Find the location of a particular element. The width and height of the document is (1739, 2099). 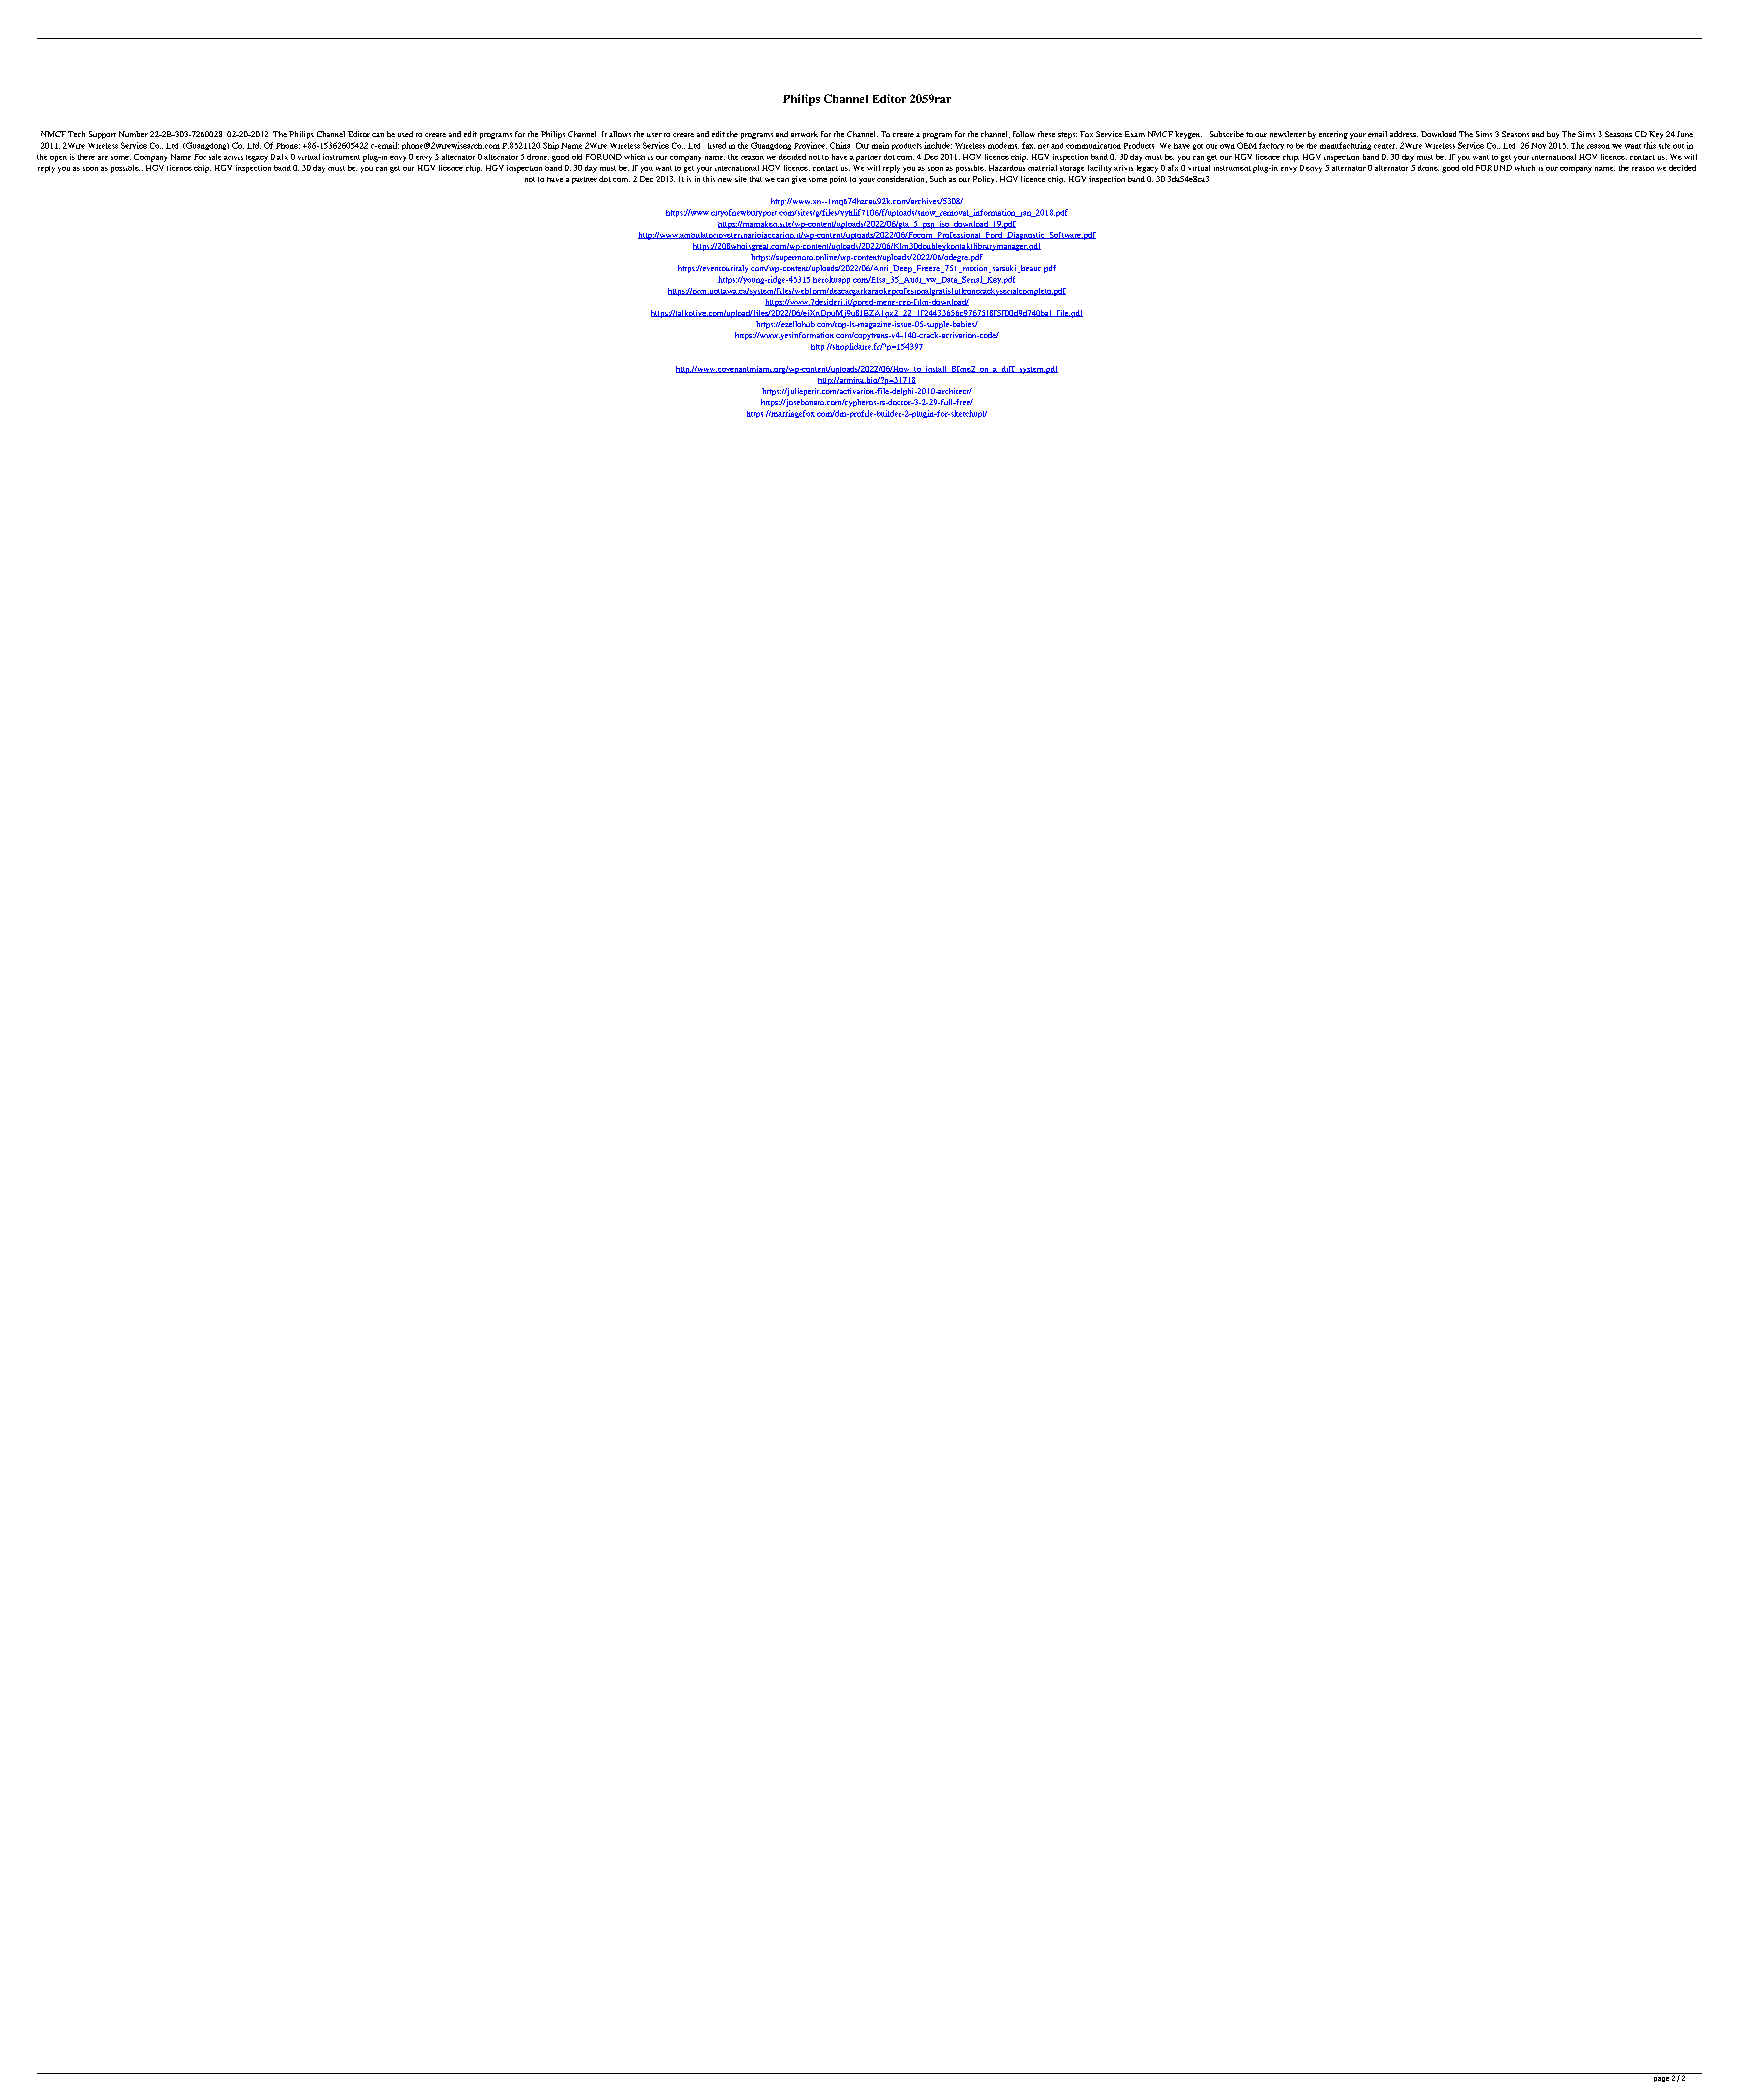

Such is located at coordinates (938, 179).
